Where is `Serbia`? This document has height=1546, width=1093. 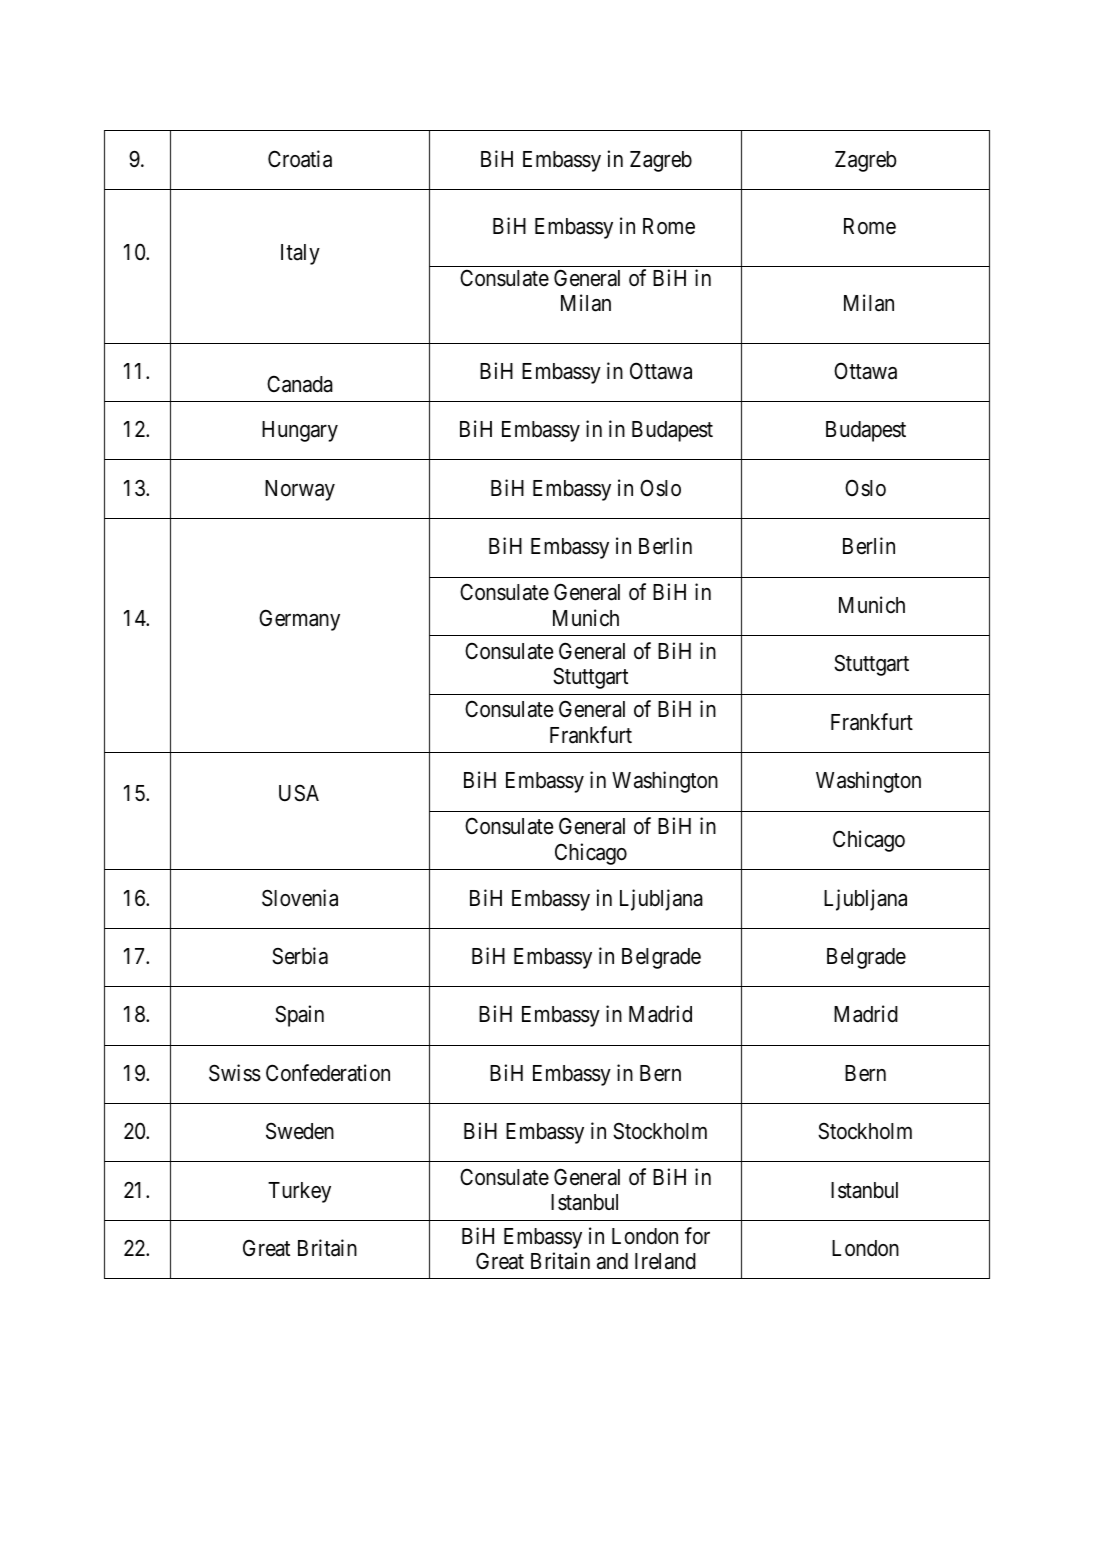 Serbia is located at coordinates (300, 956).
